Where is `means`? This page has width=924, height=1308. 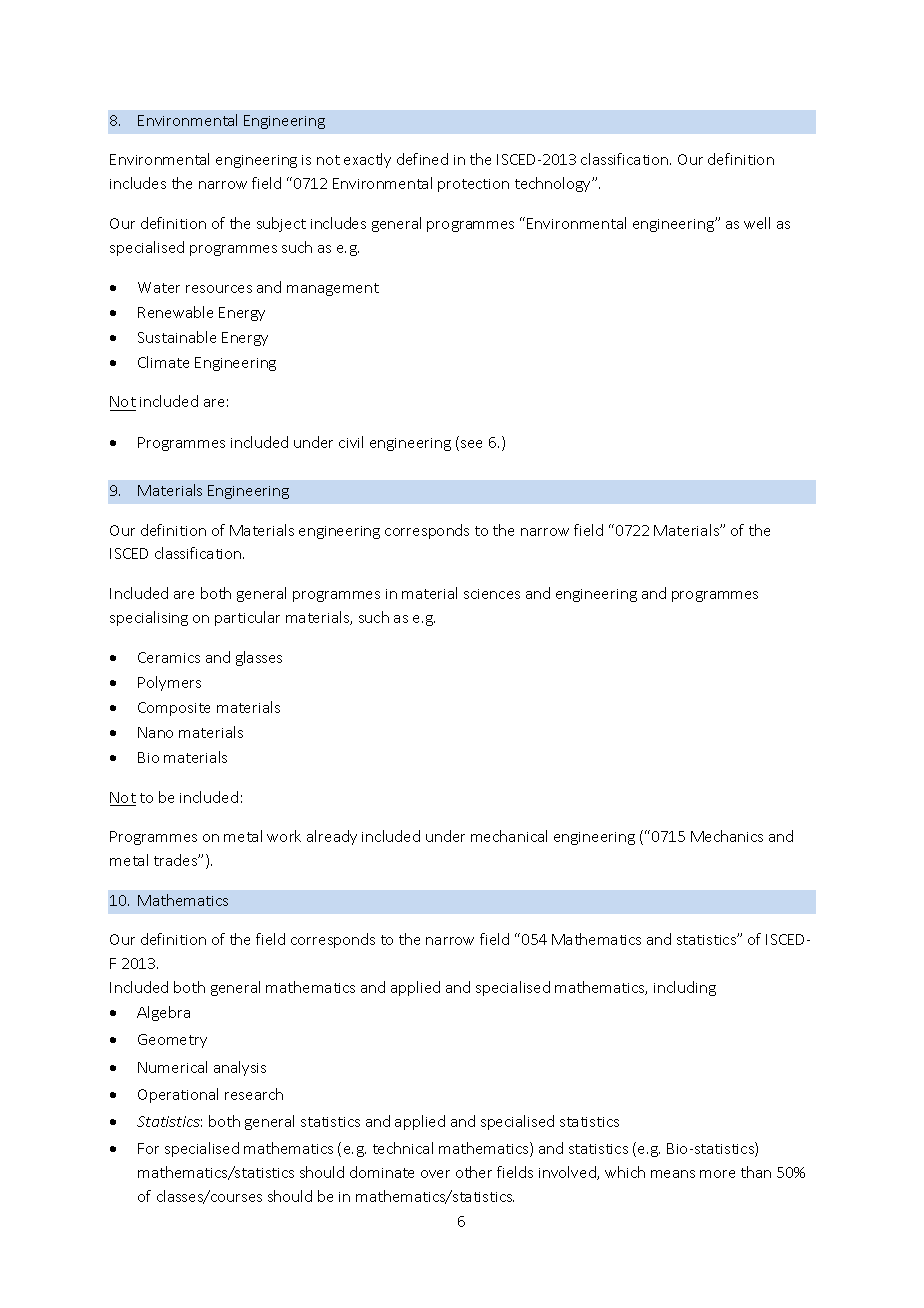 means is located at coordinates (673, 1174).
